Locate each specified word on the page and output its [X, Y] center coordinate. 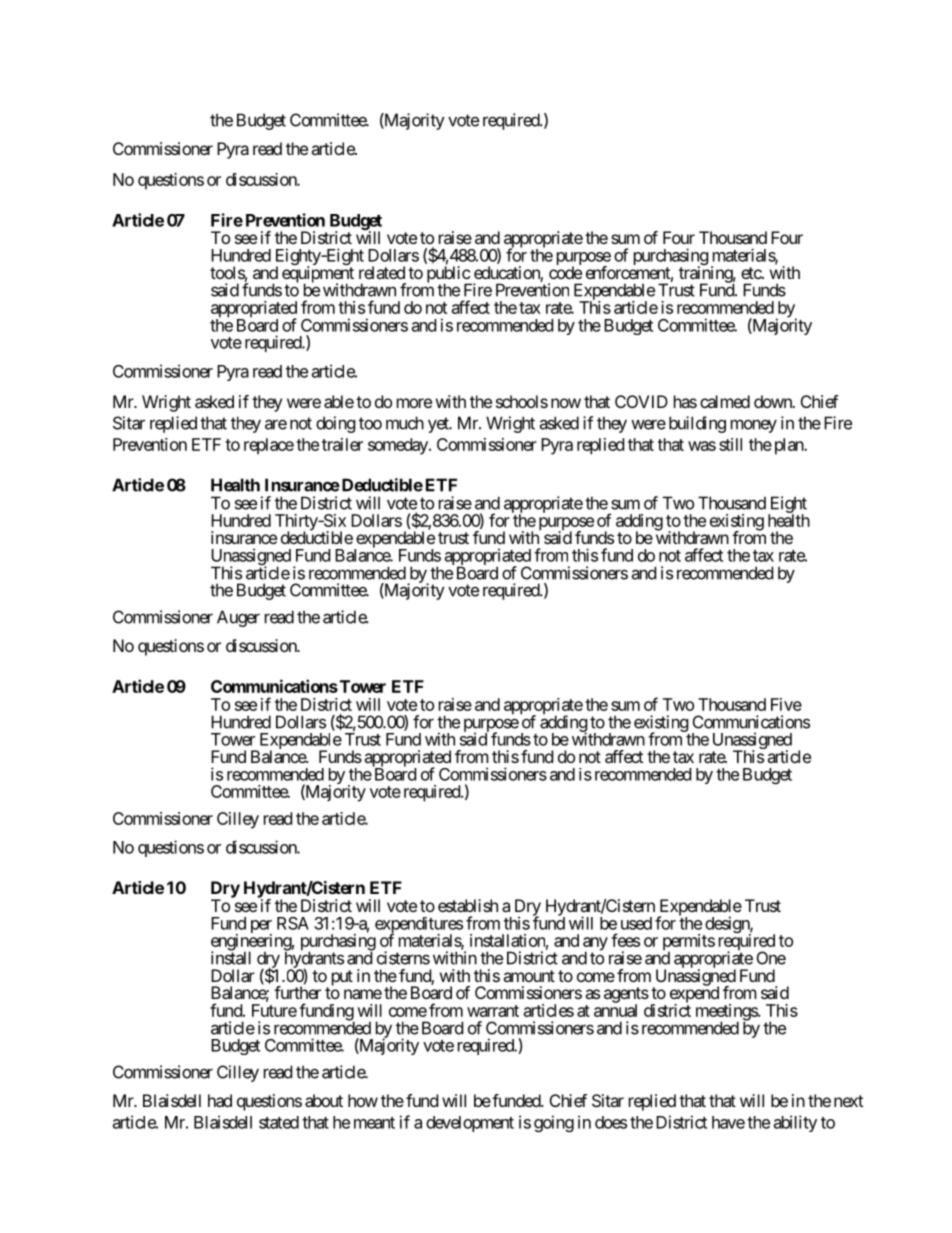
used [636, 923]
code [565, 272]
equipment [318, 275]
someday [399, 446]
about [324, 1100]
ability [795, 1123]
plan [788, 446]
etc [752, 273]
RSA [293, 923]
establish [468, 905]
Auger [238, 618]
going [554, 1123]
